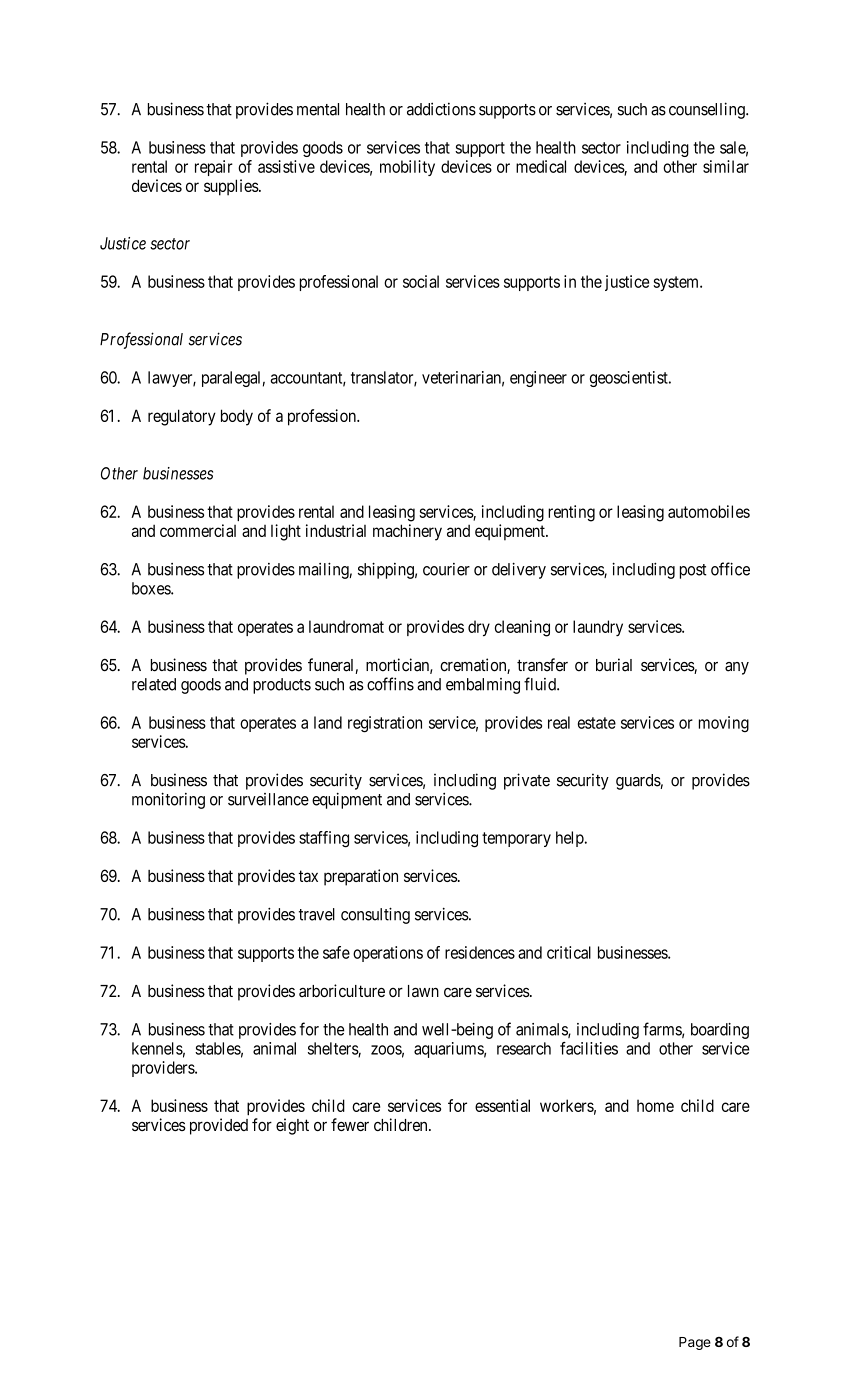  Describe the element at coordinates (214, 168) in the image. I see `repair` at that location.
